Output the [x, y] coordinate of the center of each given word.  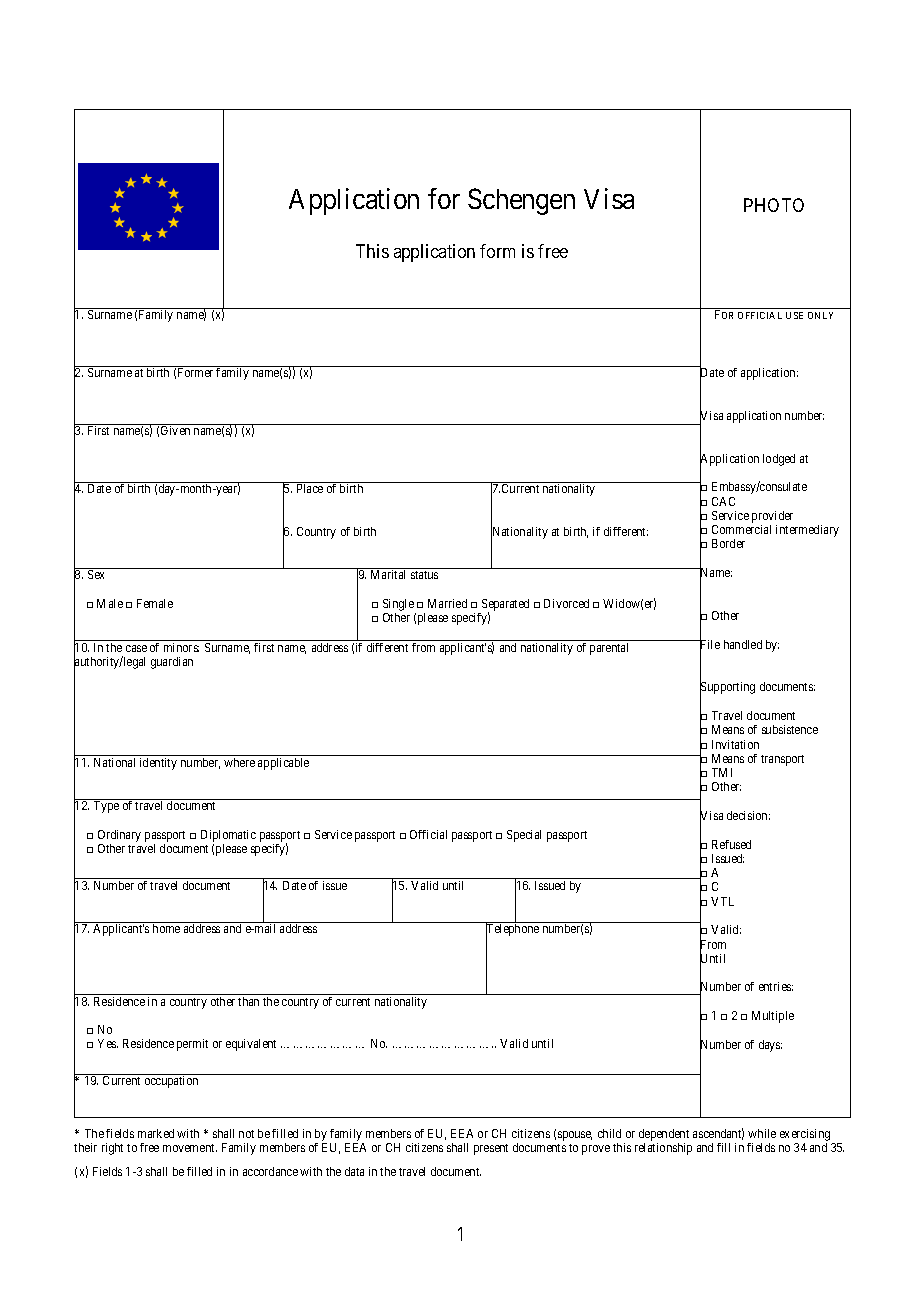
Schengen [521, 201]
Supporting [727, 689]
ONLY [820, 315]
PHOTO [774, 205]
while [762, 1133]
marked [156, 1133]
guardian [172, 663]
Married [447, 603]
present [491, 1149]
